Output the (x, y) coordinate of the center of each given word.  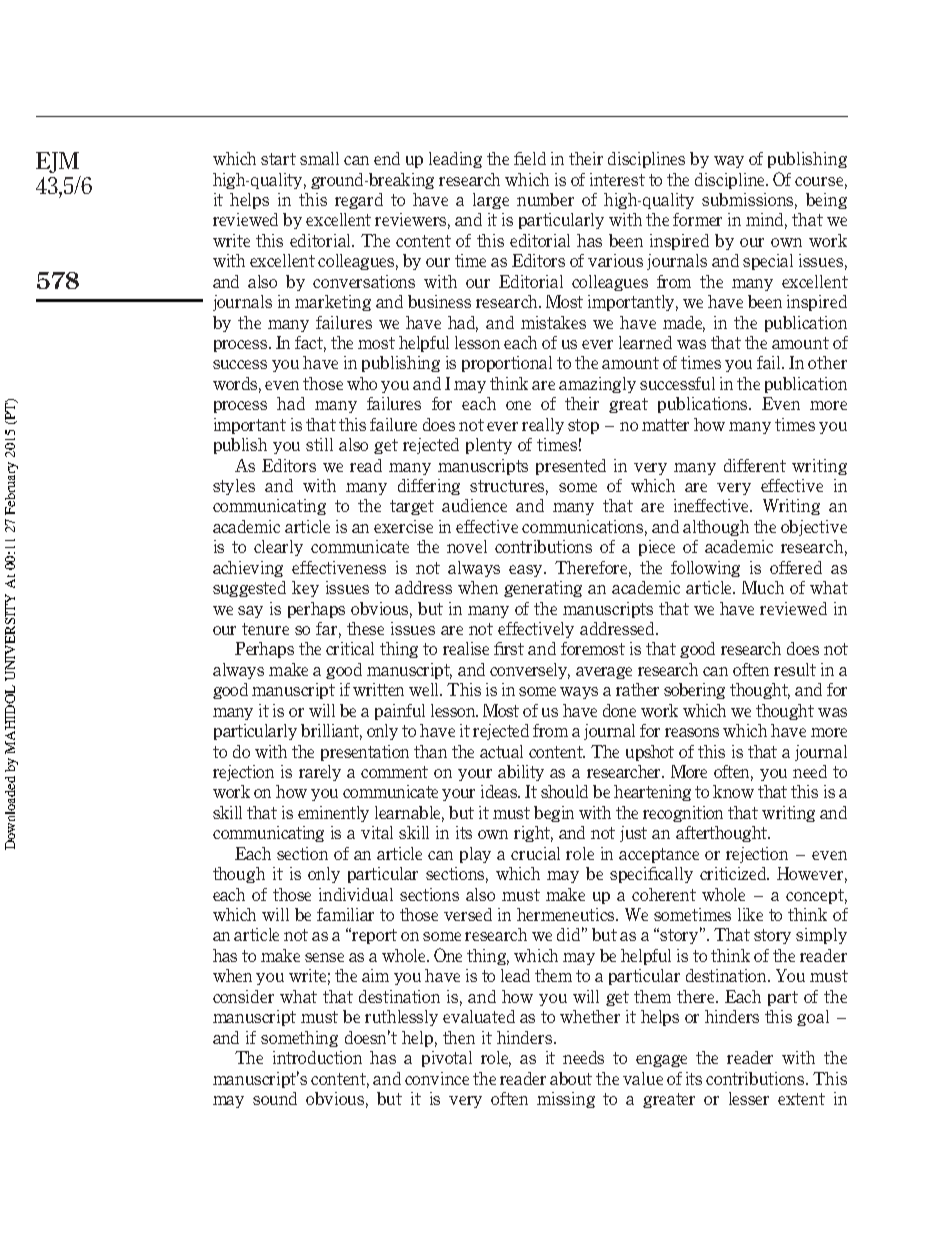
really (543, 426)
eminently (333, 814)
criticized (734, 873)
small (319, 158)
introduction (317, 1057)
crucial (535, 853)
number (545, 199)
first (509, 648)
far (328, 630)
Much (763, 587)
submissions (749, 201)
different (755, 465)
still (319, 444)
